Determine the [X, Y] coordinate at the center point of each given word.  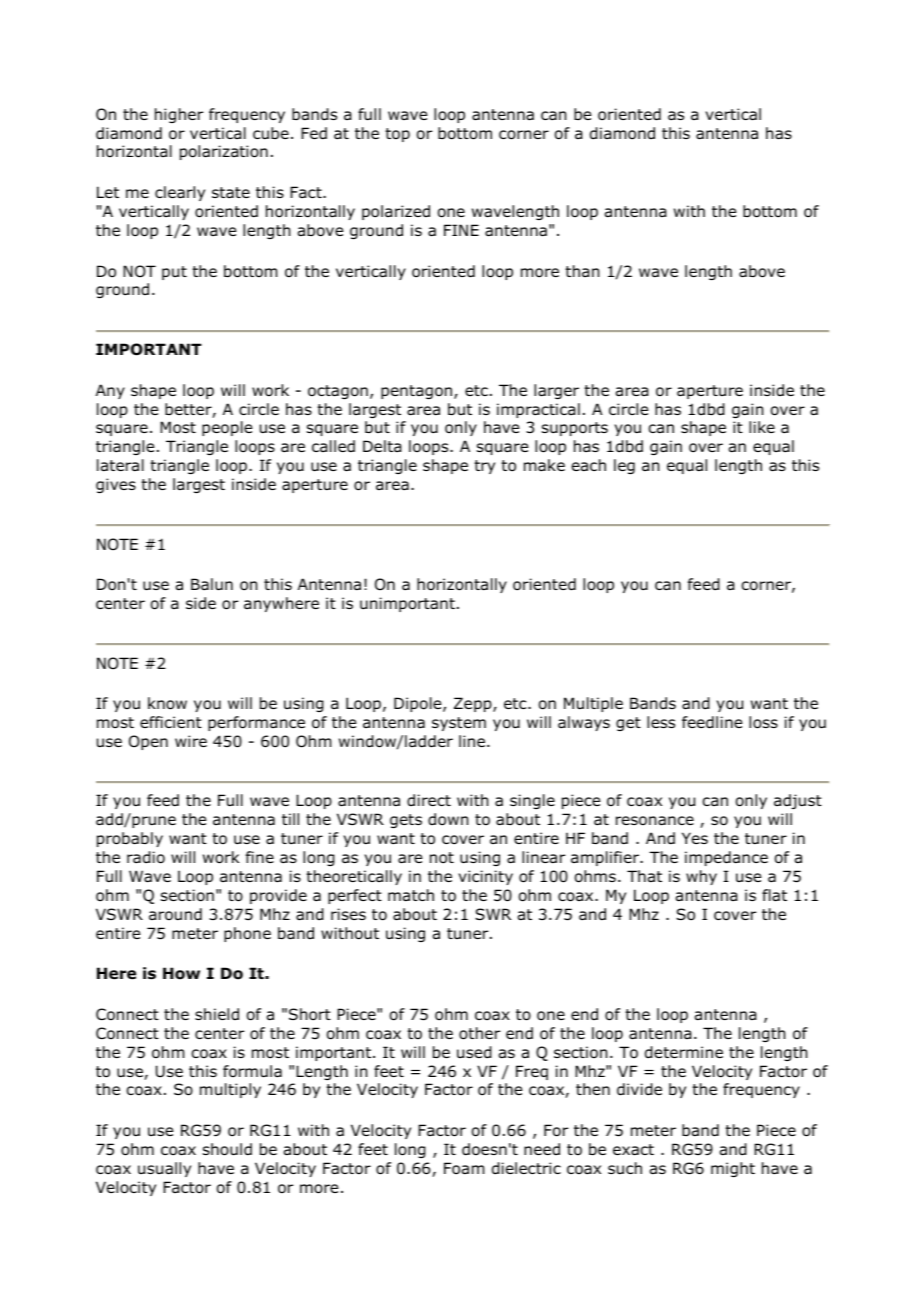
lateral [120, 465]
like [762, 427]
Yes [695, 838]
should [227, 1149]
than [582, 271]
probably [130, 839]
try [484, 467]
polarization [224, 152]
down [448, 819]
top [397, 135]
